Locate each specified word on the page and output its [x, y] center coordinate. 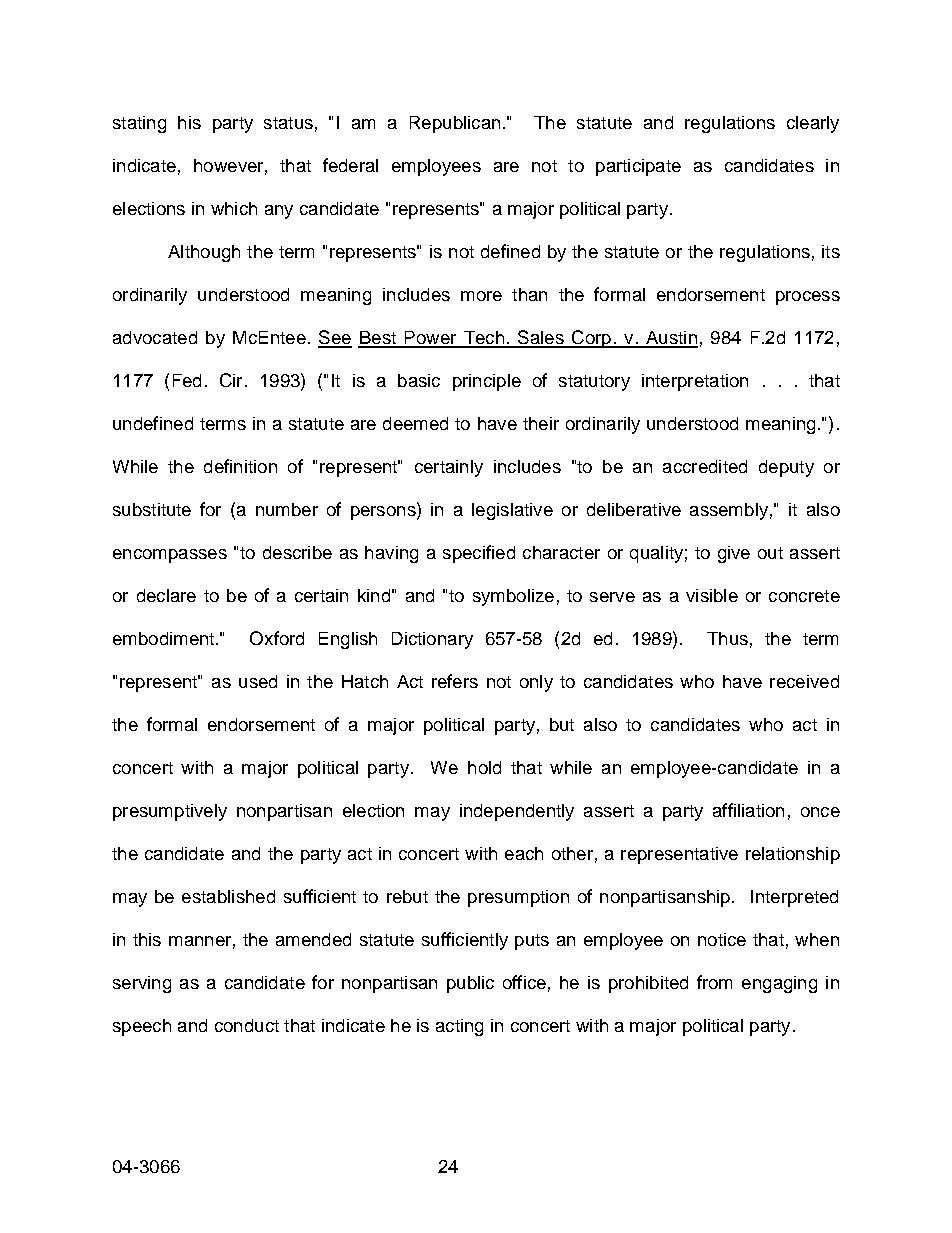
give [734, 554]
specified [479, 554]
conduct [247, 1025]
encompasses [170, 556]
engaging [779, 984]
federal [350, 165]
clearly [813, 124]
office [524, 982]
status [288, 123]
